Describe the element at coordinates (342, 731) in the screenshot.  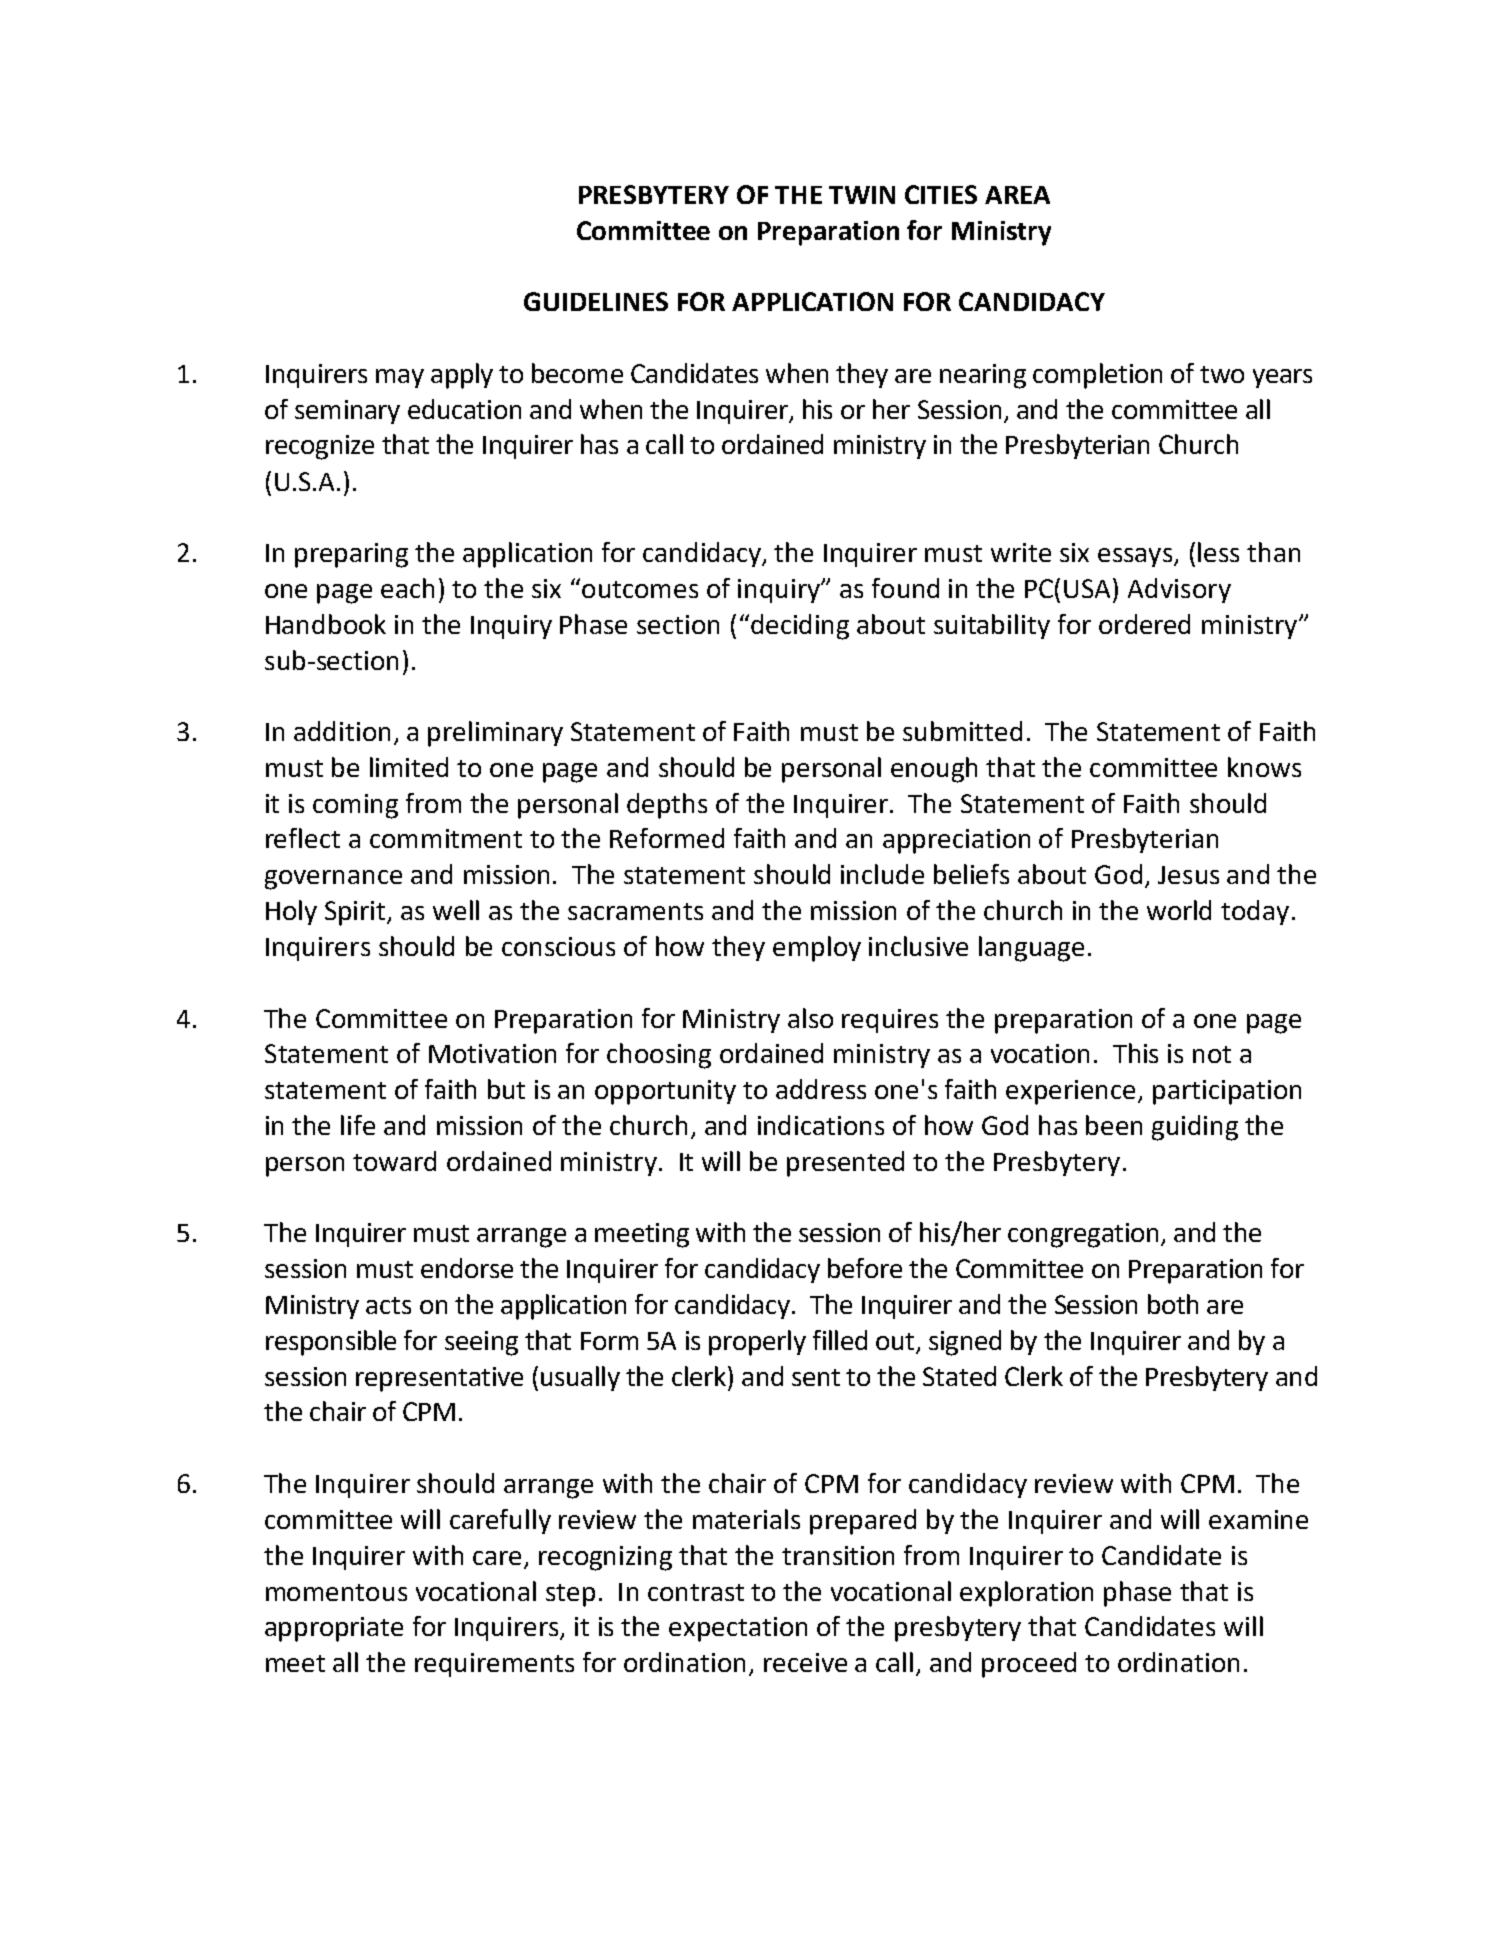
I see `addition` at that location.
